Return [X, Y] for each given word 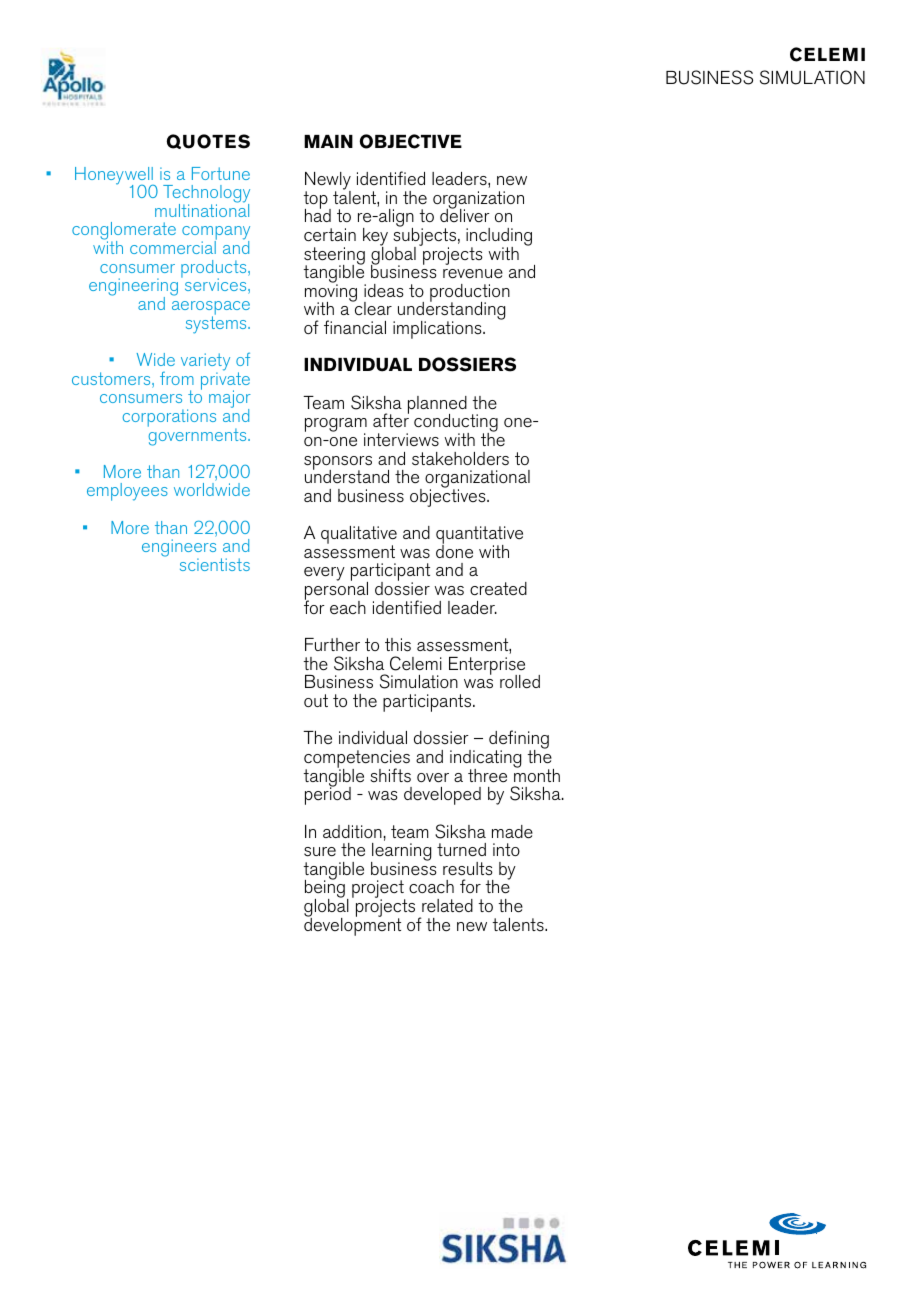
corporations [169, 418]
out [316, 700]
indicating [485, 760]
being [325, 889]
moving [331, 293]
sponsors [338, 464]
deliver [465, 215]
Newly [328, 182]
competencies [357, 760]
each [348, 607]
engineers [179, 549]
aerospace [211, 309]
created [498, 588]
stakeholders [460, 459]
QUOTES [208, 141]
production [470, 294]
